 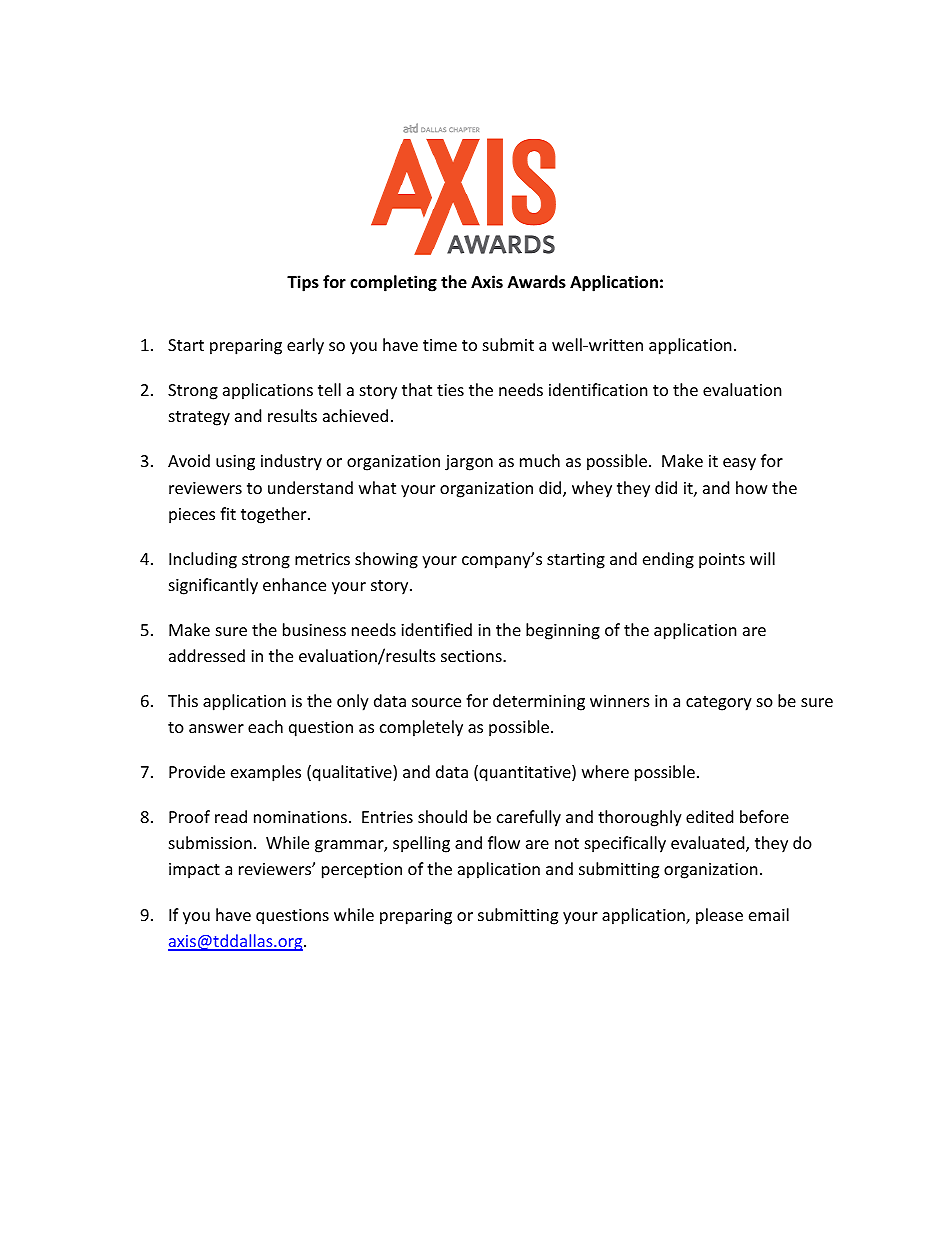 What do you see at coordinates (537, 282) in the screenshot?
I see `Awards` at bounding box center [537, 282].
